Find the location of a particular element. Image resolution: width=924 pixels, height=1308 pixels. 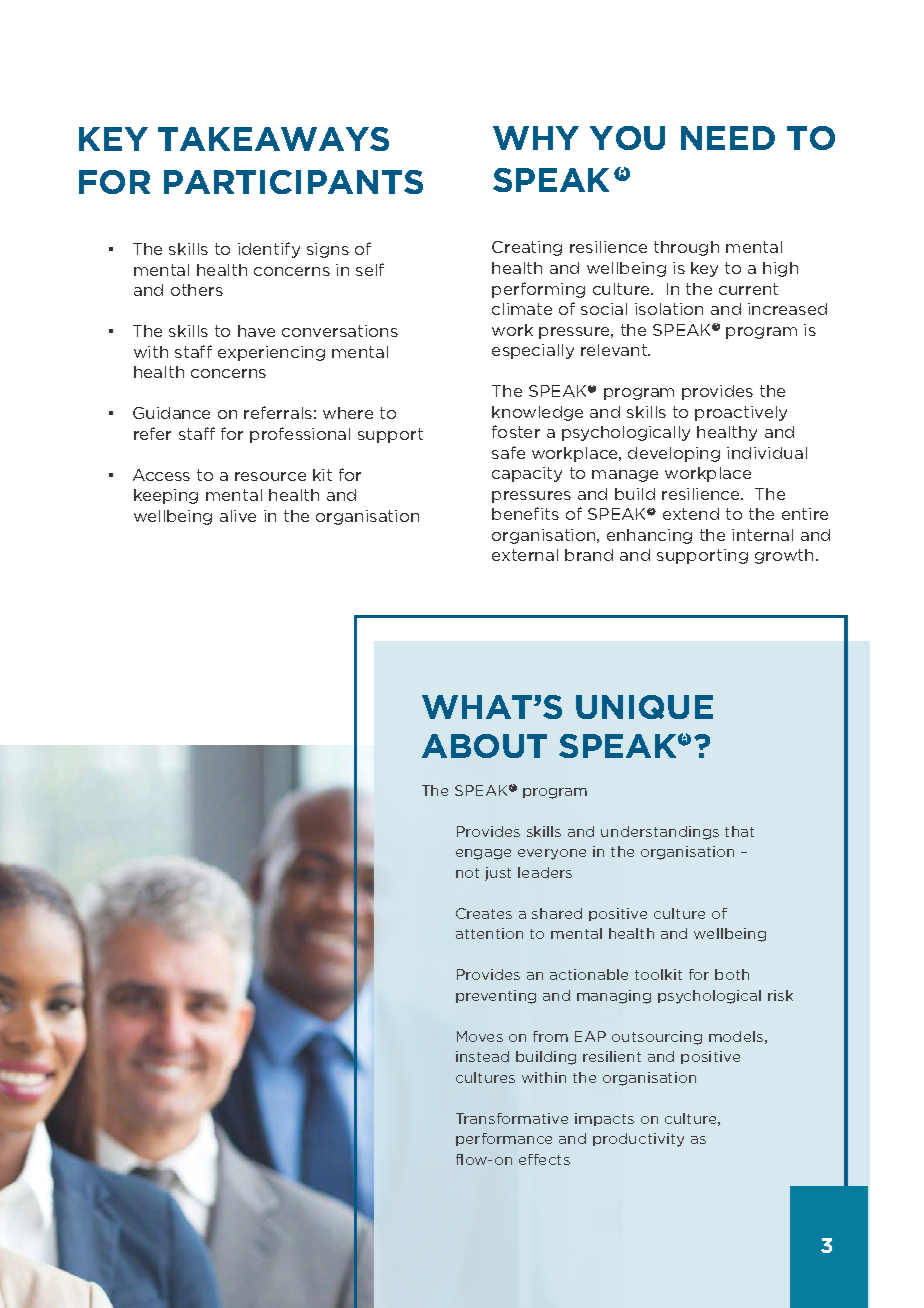

not is located at coordinates (467, 873).
